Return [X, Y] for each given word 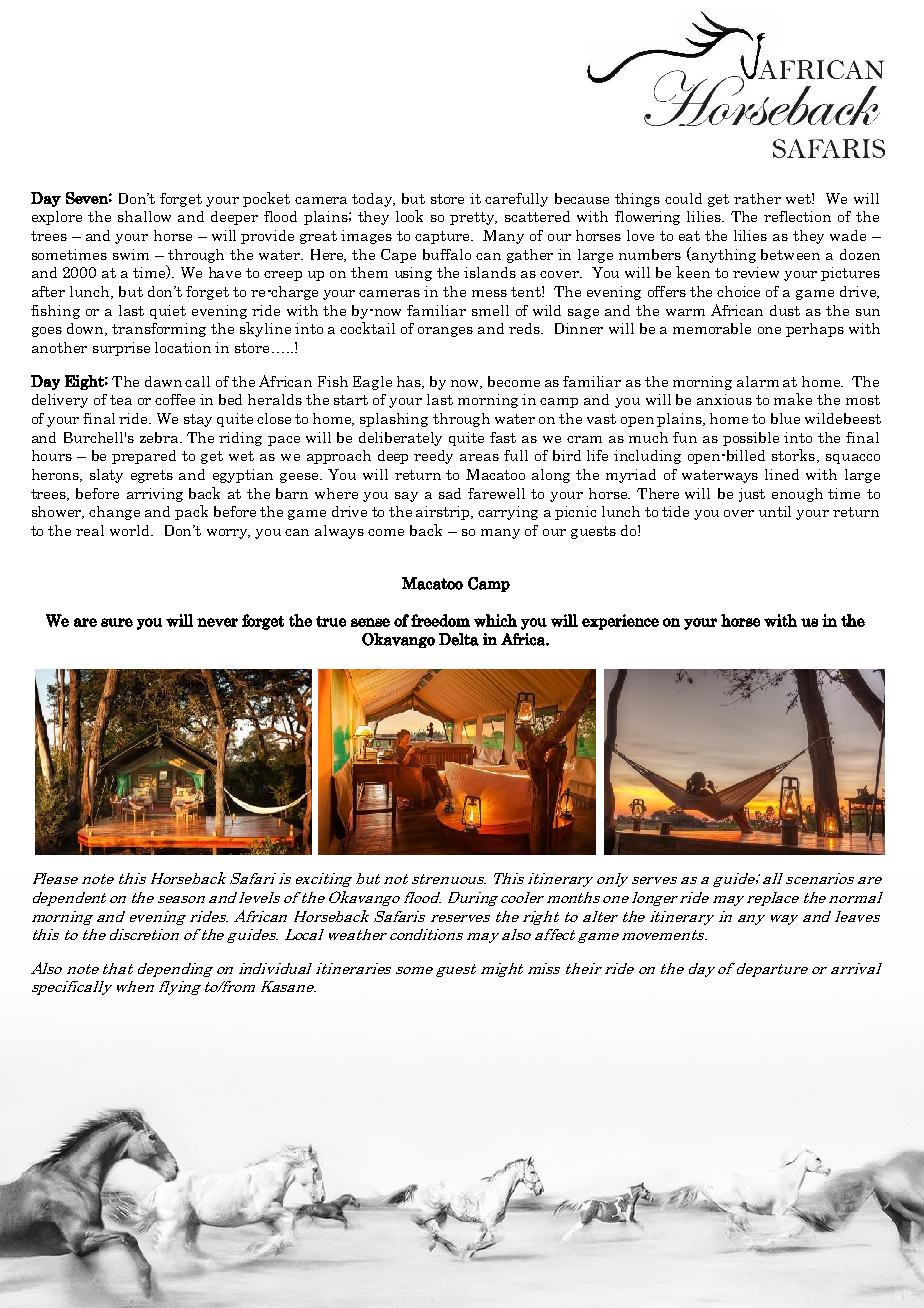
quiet [168, 312]
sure [117, 622]
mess [489, 293]
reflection [797, 216]
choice [738, 291]
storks [795, 456]
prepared [144, 457]
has [410, 382]
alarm [758, 381]
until [775, 511]
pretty [473, 218]
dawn [163, 381]
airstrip [444, 513]
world [131, 530]
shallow [144, 216]
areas [479, 457]
